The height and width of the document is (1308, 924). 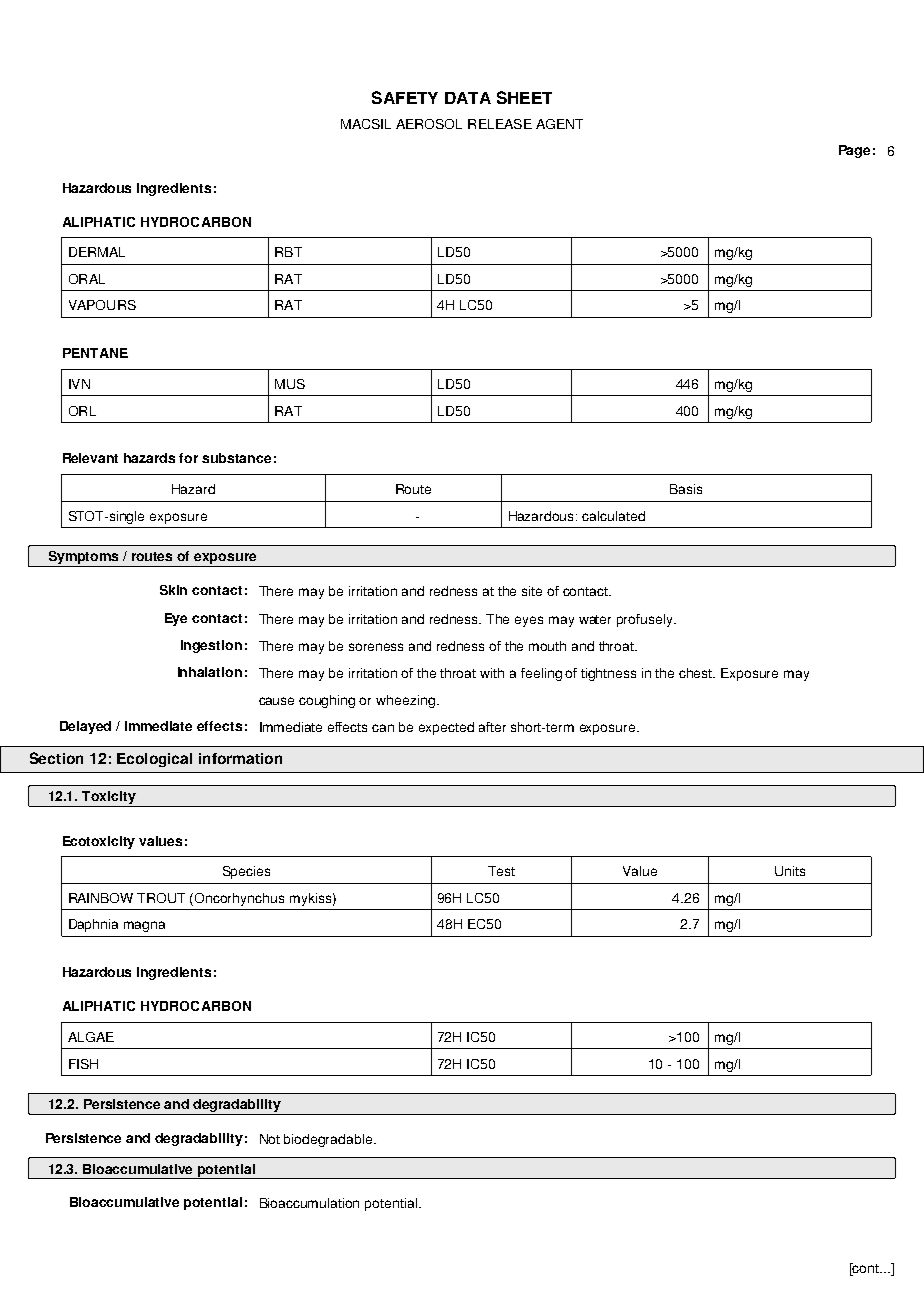 I want to click on calculated, so click(x=613, y=516).
